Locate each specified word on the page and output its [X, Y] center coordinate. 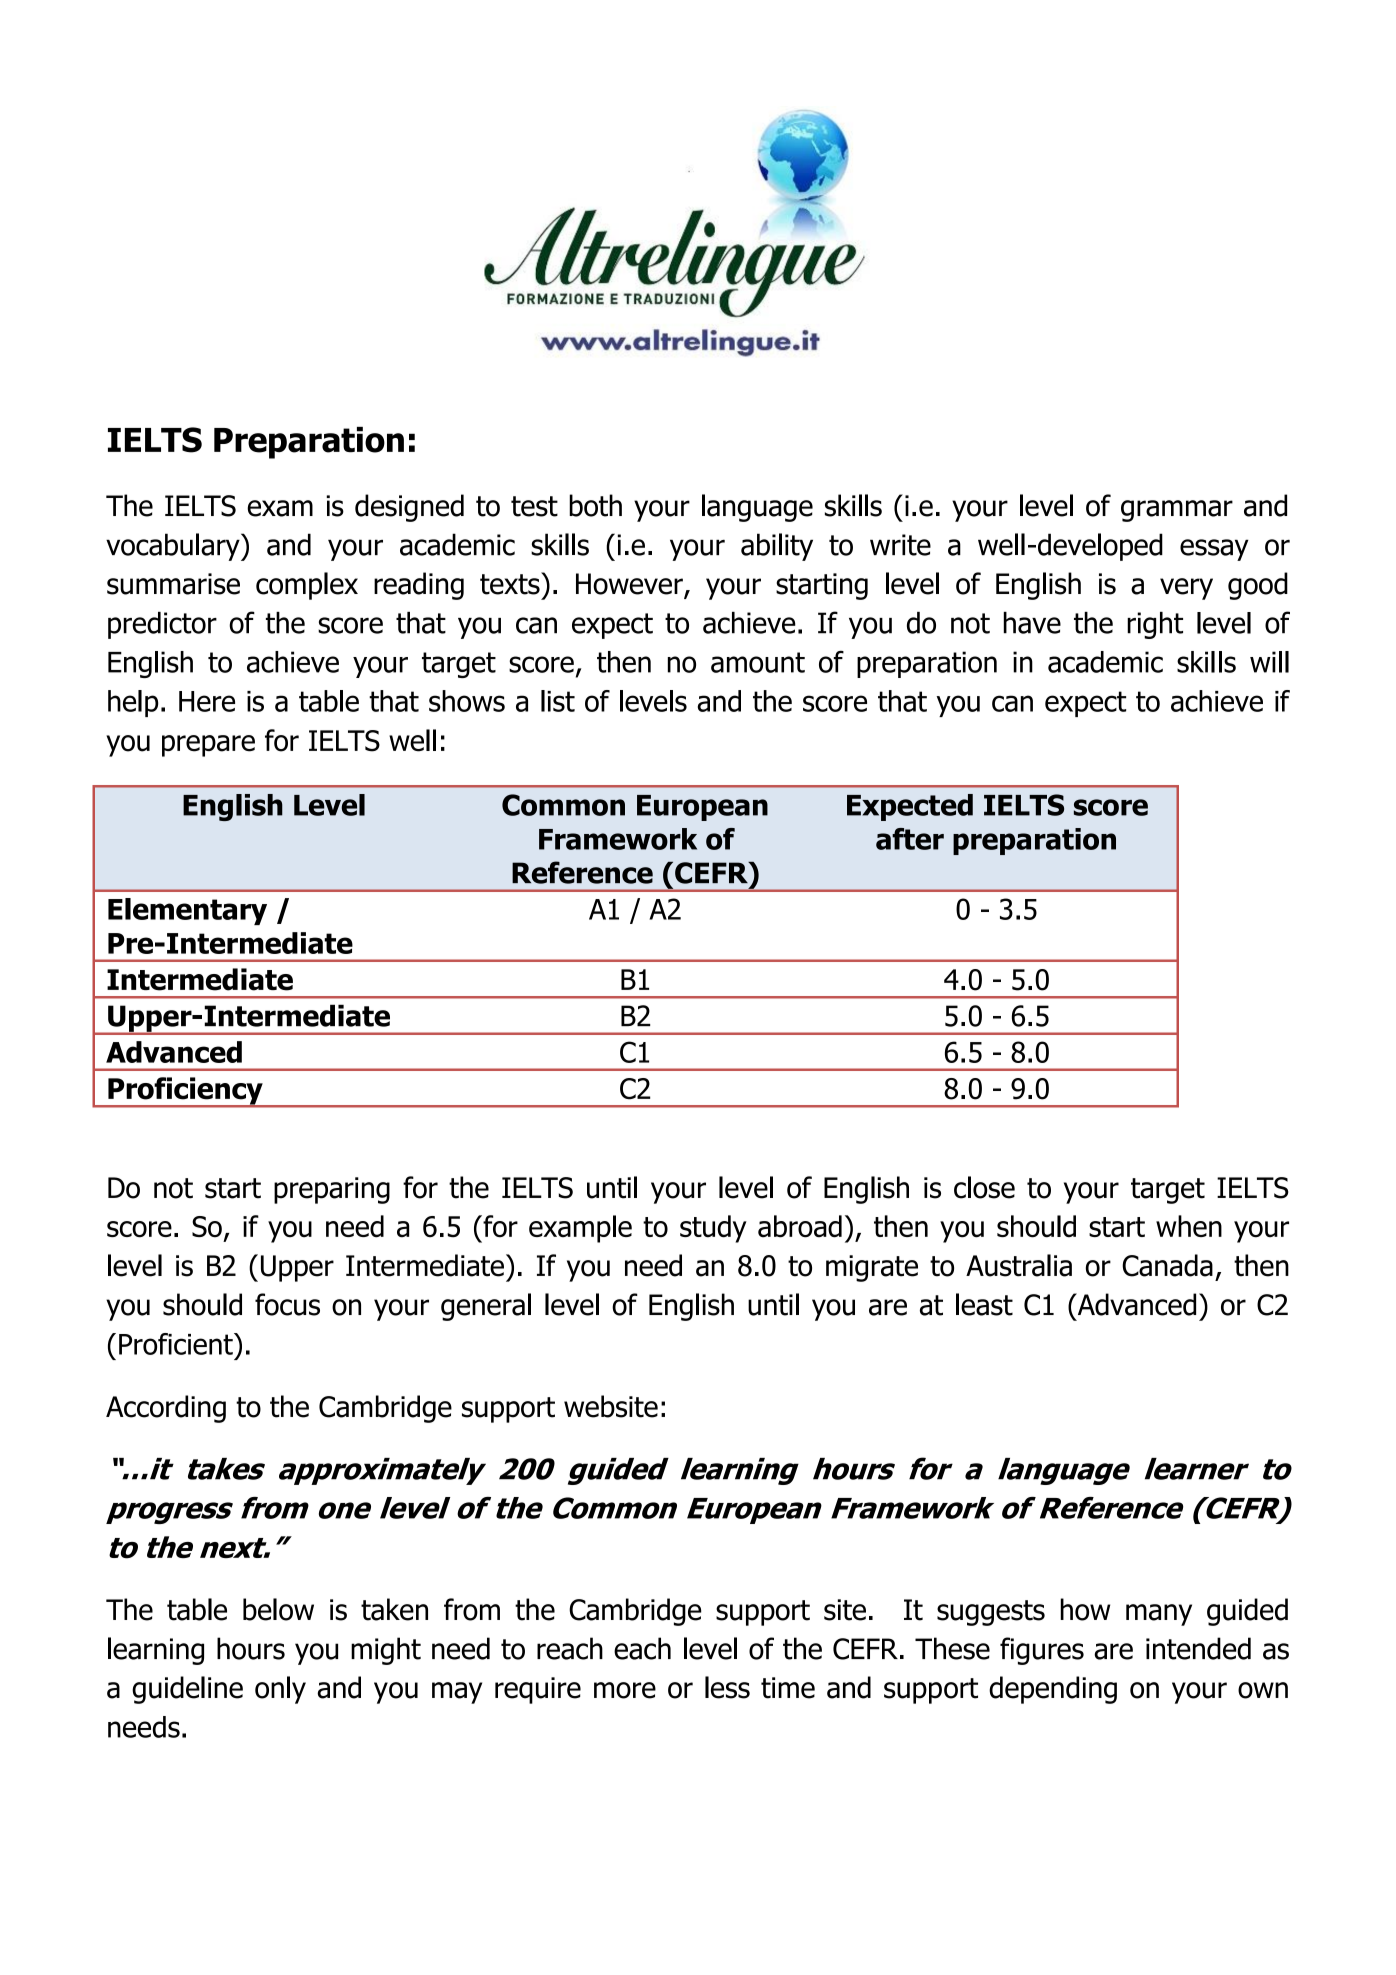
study [713, 1229]
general [486, 1307]
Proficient [177, 1344]
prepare [208, 746]
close [984, 1187]
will [1269, 662]
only [280, 1690]
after [910, 839]
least [984, 1304]
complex [307, 586]
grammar [1177, 511]
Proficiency [185, 1092]
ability [777, 547]
